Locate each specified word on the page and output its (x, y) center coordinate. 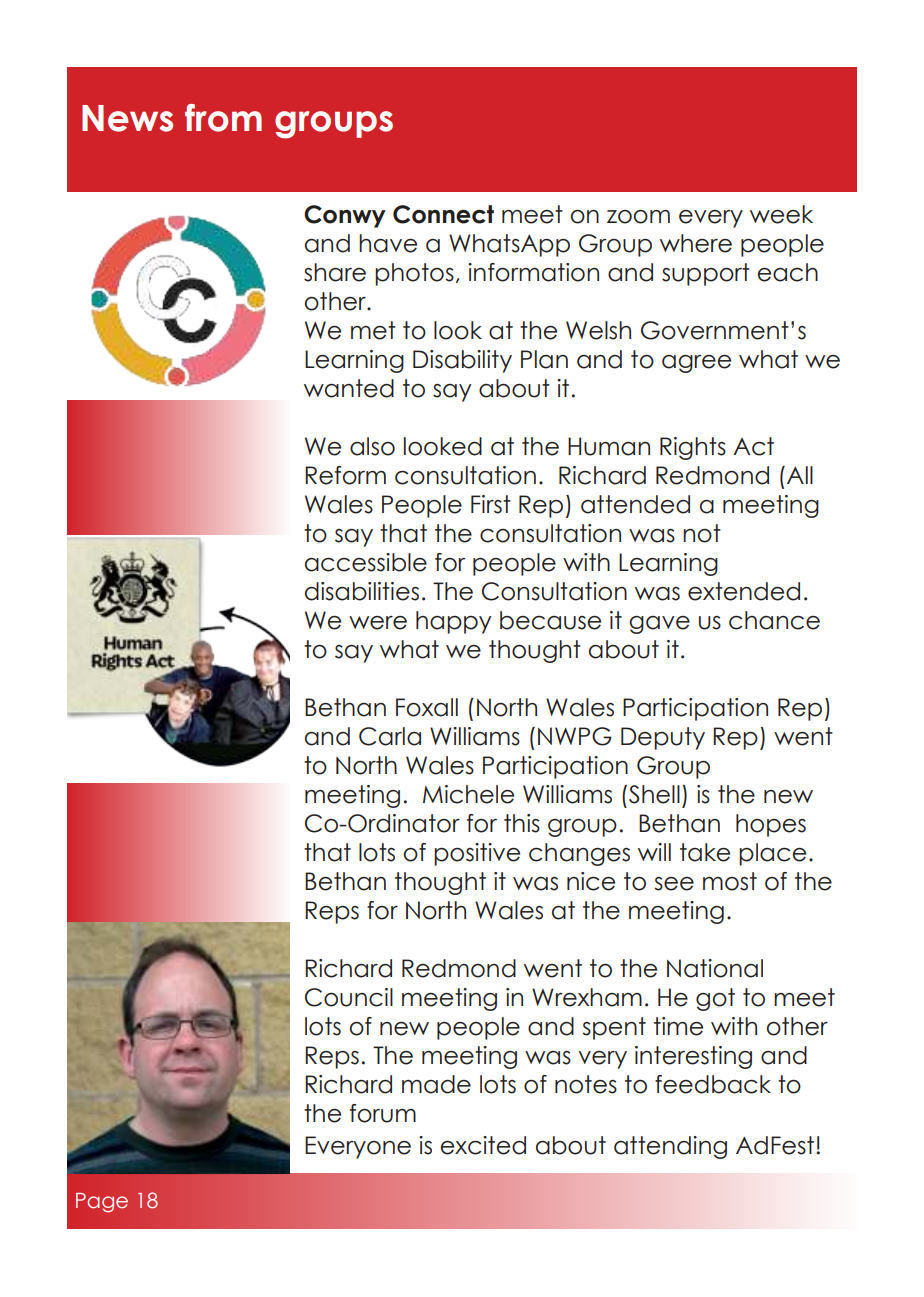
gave (659, 625)
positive (477, 854)
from (223, 118)
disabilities (362, 591)
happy (453, 622)
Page (102, 1202)
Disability (462, 361)
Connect (443, 214)
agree (696, 364)
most (730, 881)
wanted (349, 388)
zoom (638, 216)
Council (349, 997)
